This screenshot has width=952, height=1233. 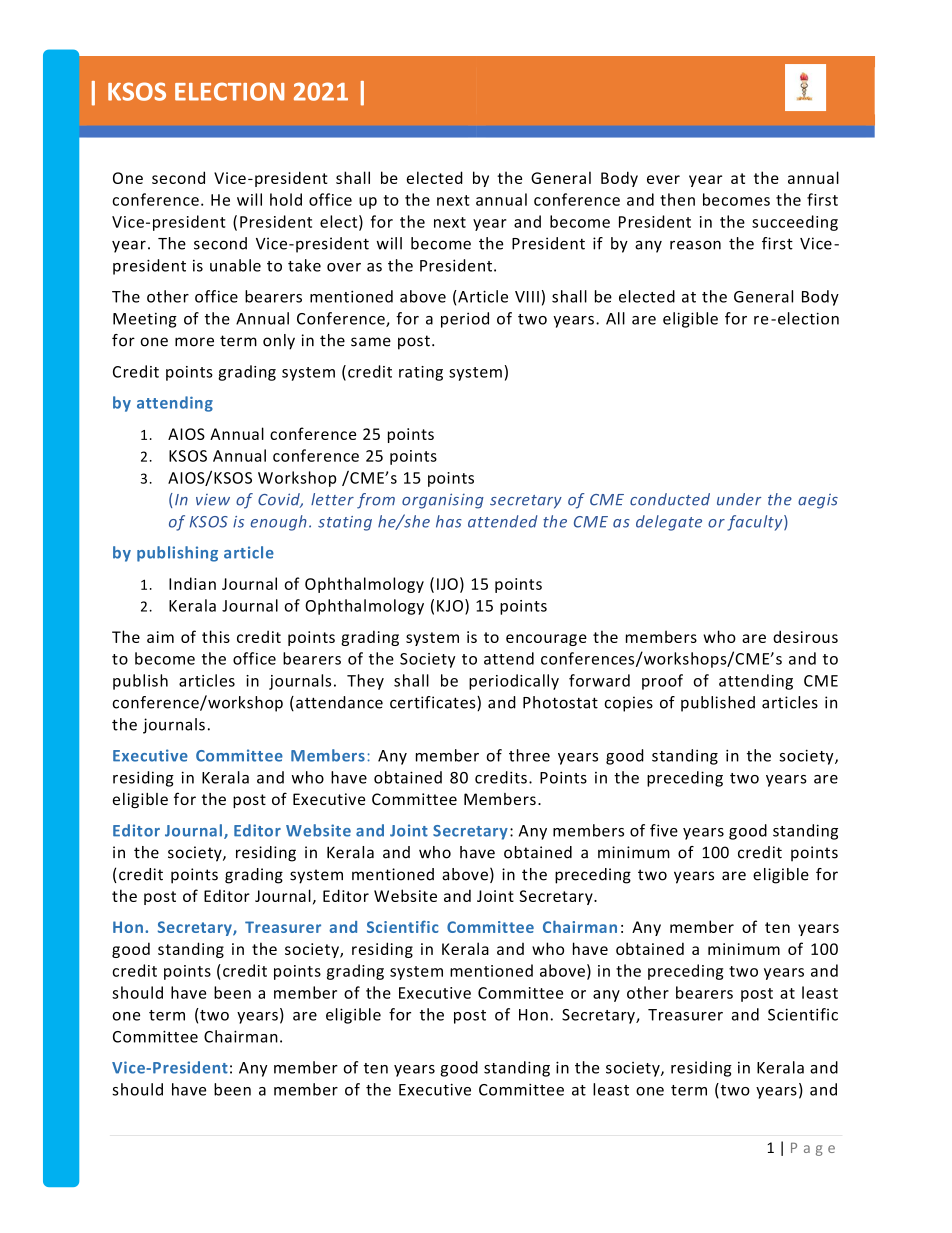 What do you see at coordinates (695, 245) in the screenshot?
I see `reason` at bounding box center [695, 245].
